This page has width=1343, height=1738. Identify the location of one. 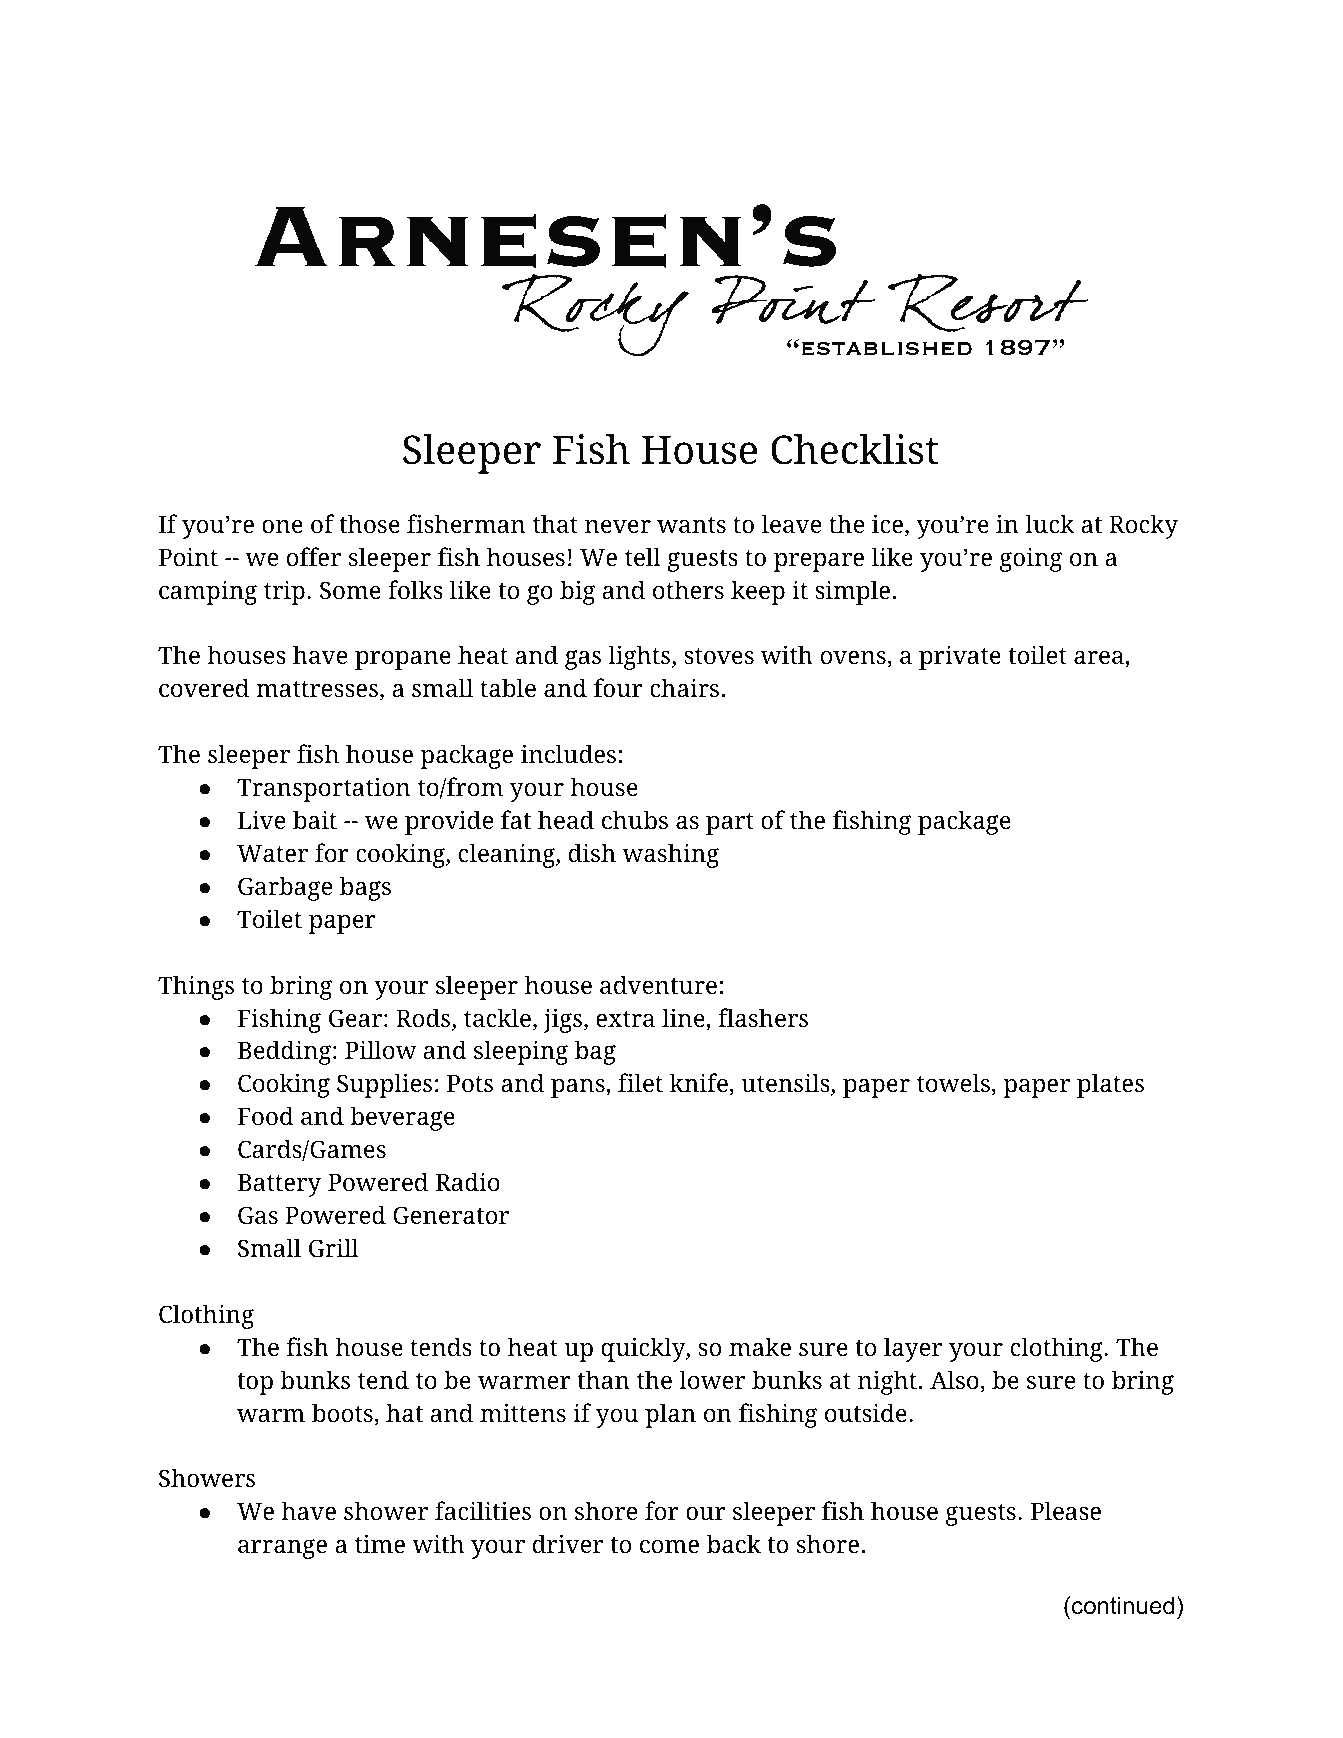
(282, 527).
